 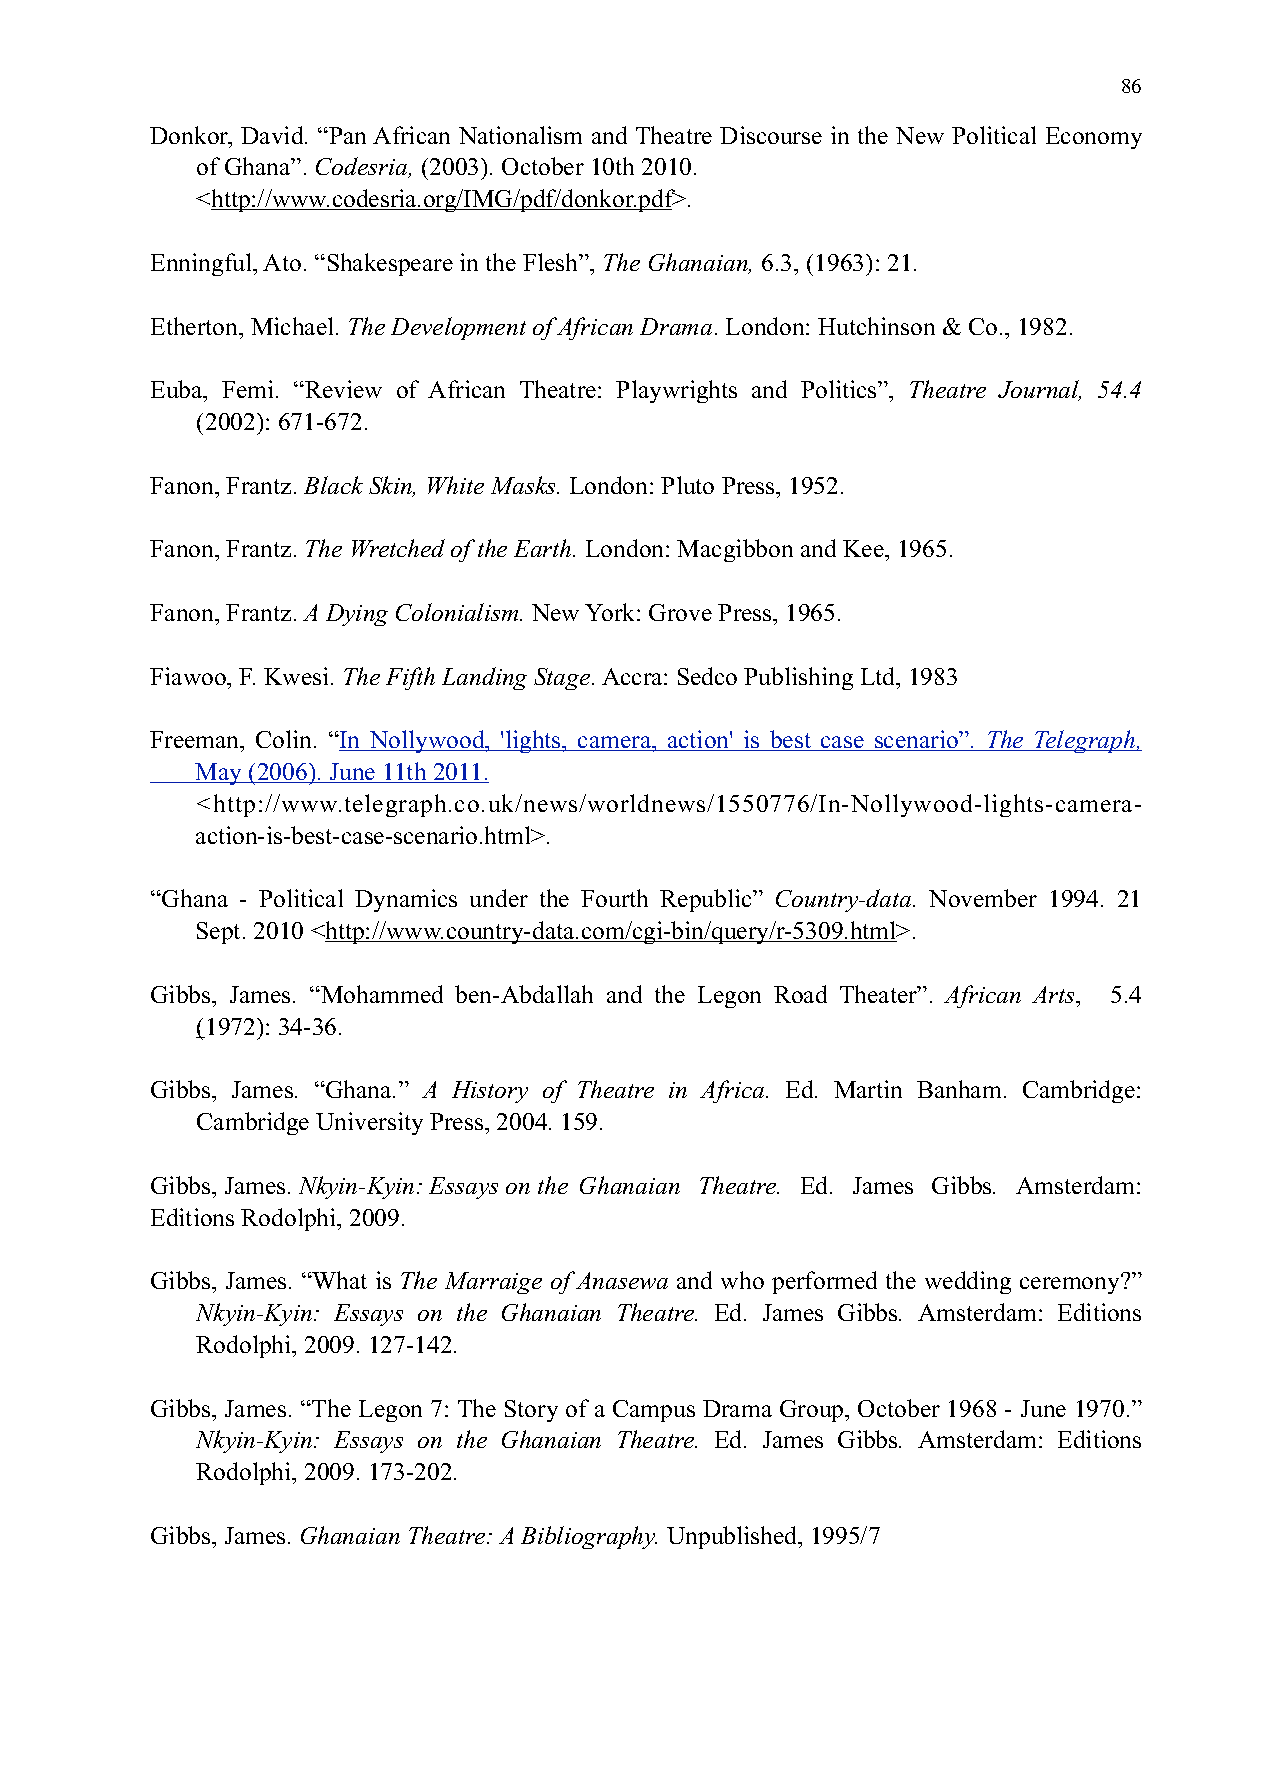 What do you see at coordinates (968, 1282) in the screenshot?
I see `wedding` at bounding box center [968, 1282].
